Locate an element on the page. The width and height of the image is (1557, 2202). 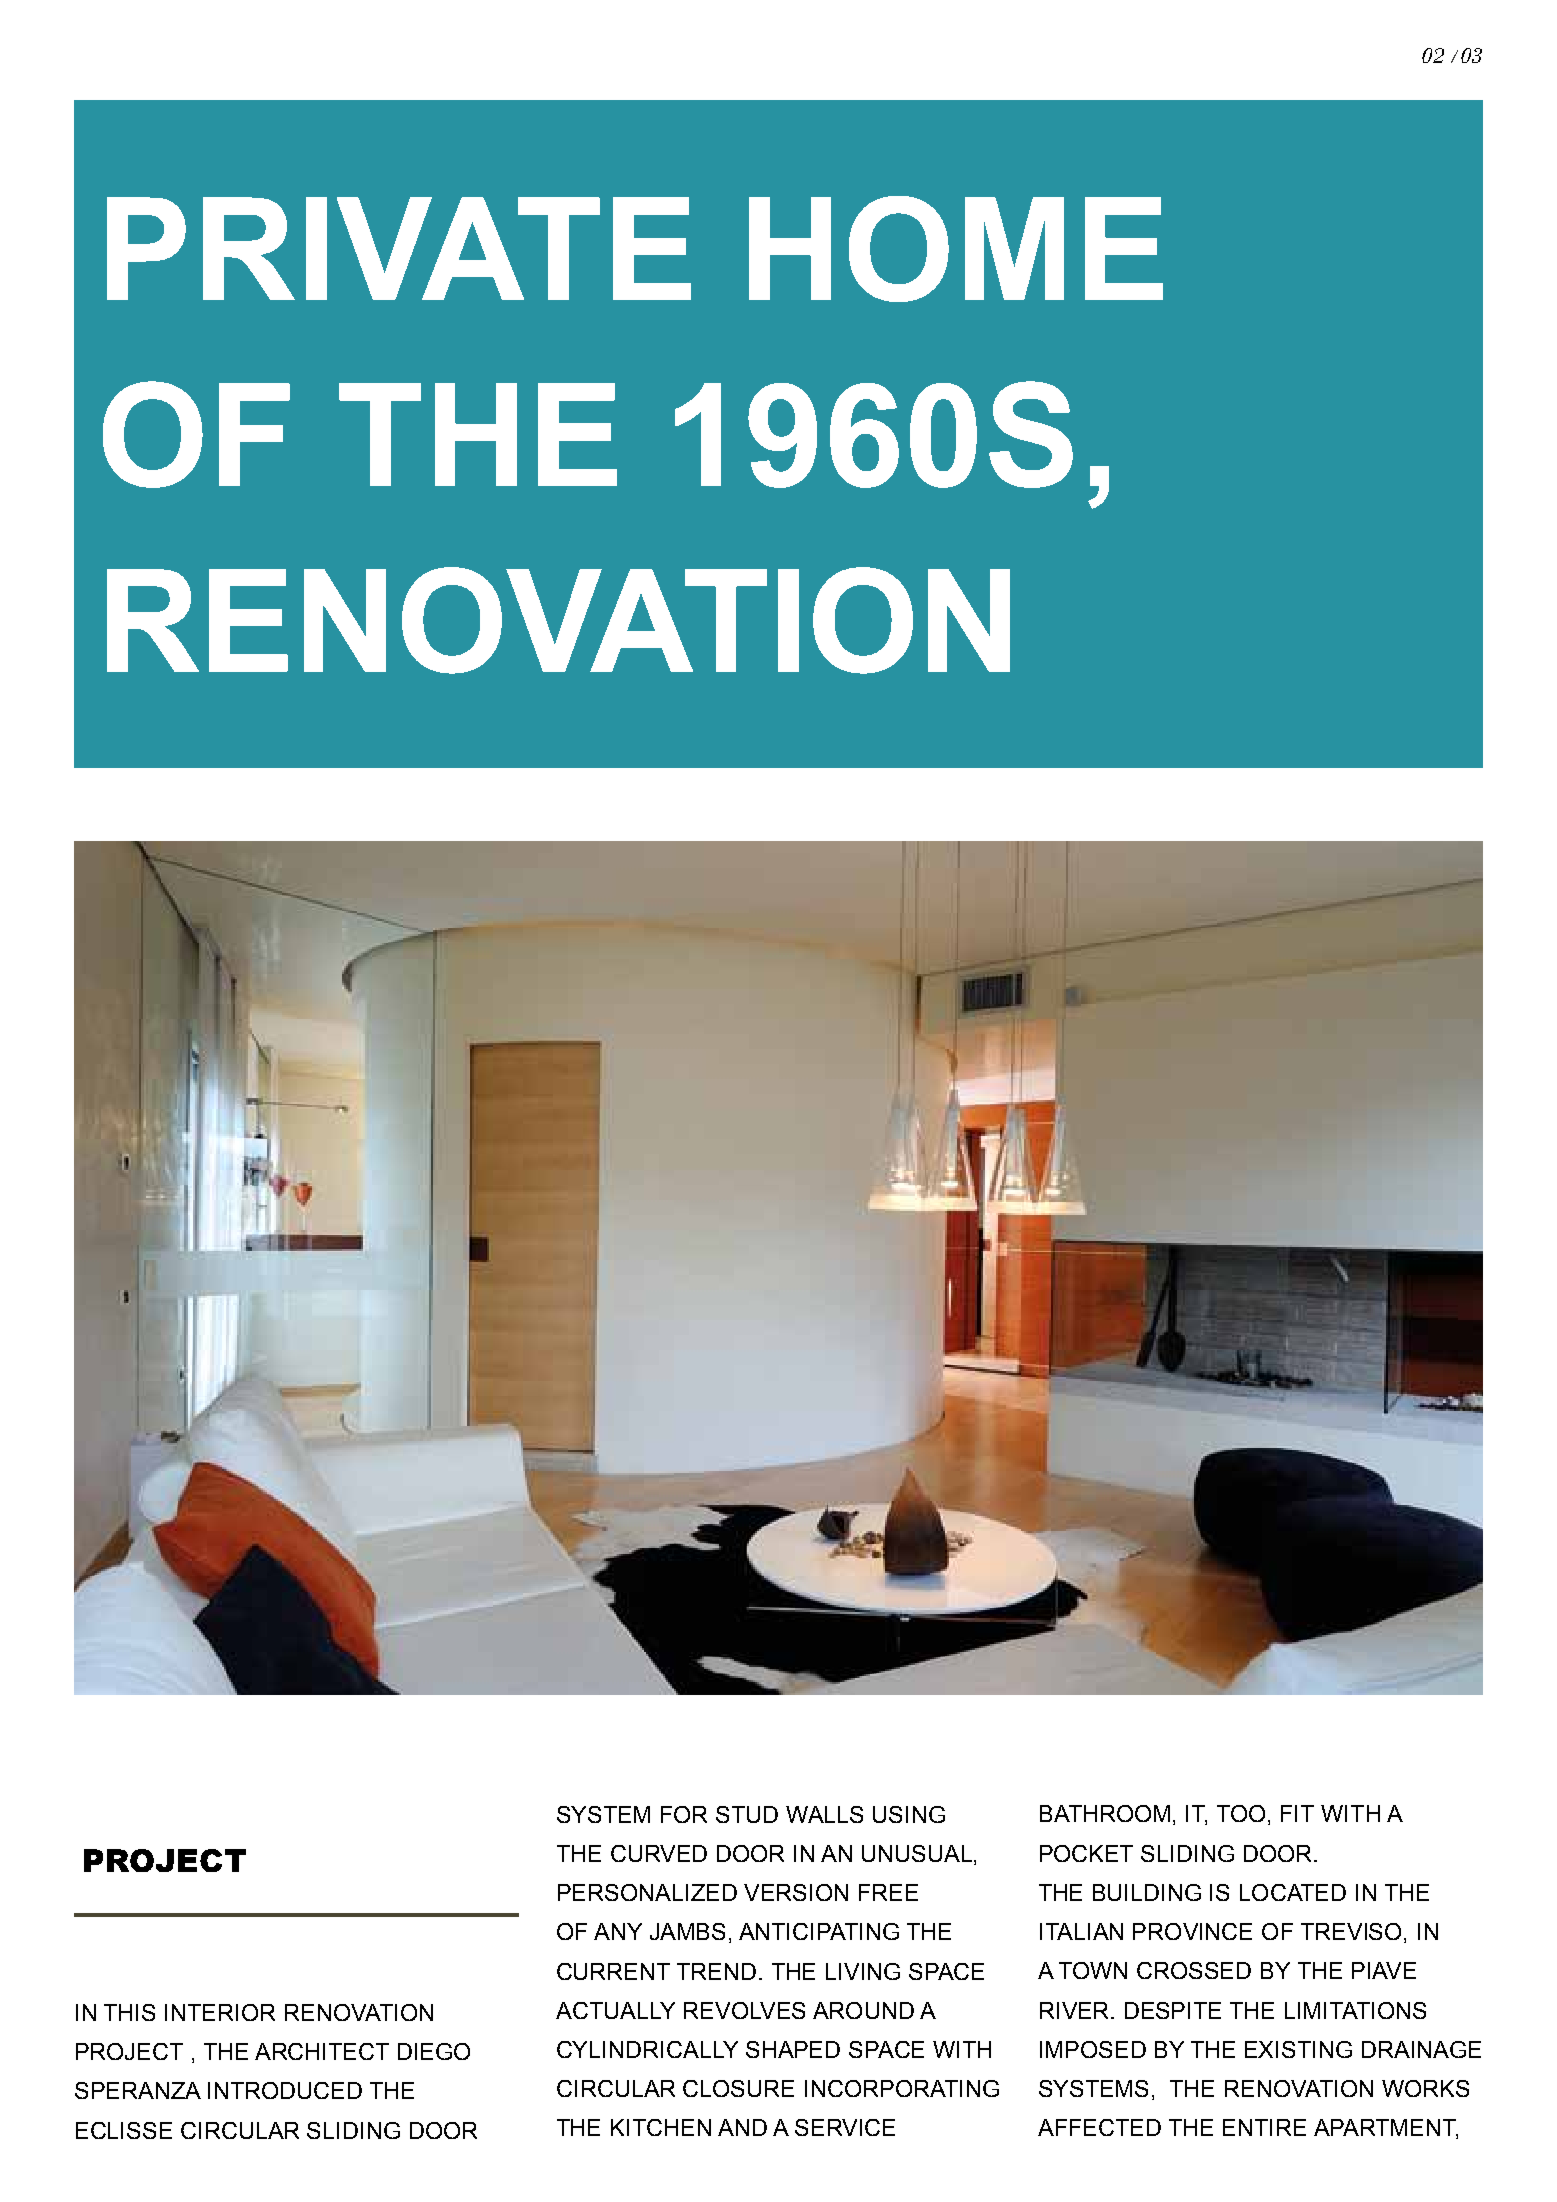
for is located at coordinates (684, 1814).
